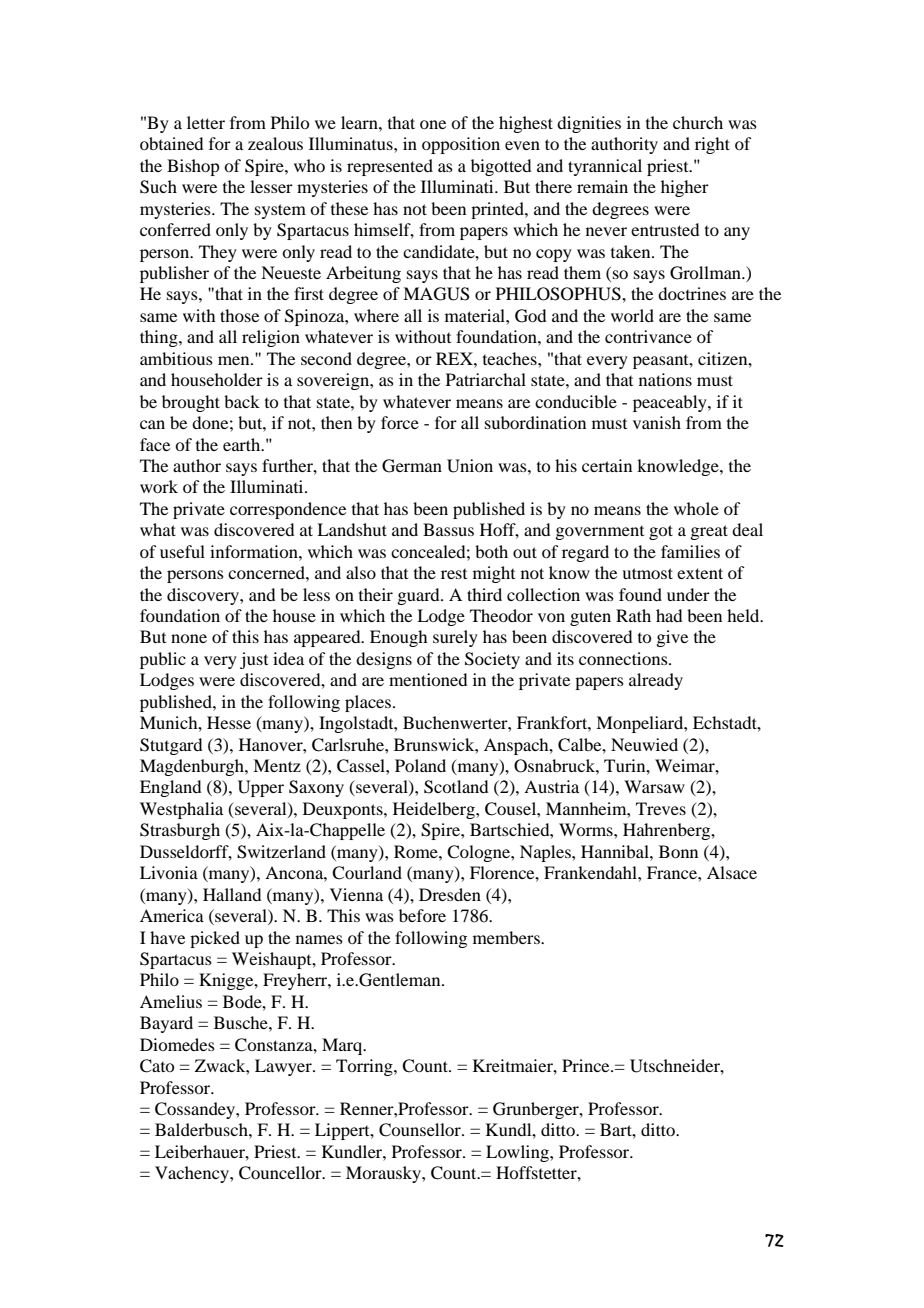 The height and width of the screenshot is (1308, 924). Describe the element at coordinates (239, 315) in the screenshot. I see `those` at that location.
